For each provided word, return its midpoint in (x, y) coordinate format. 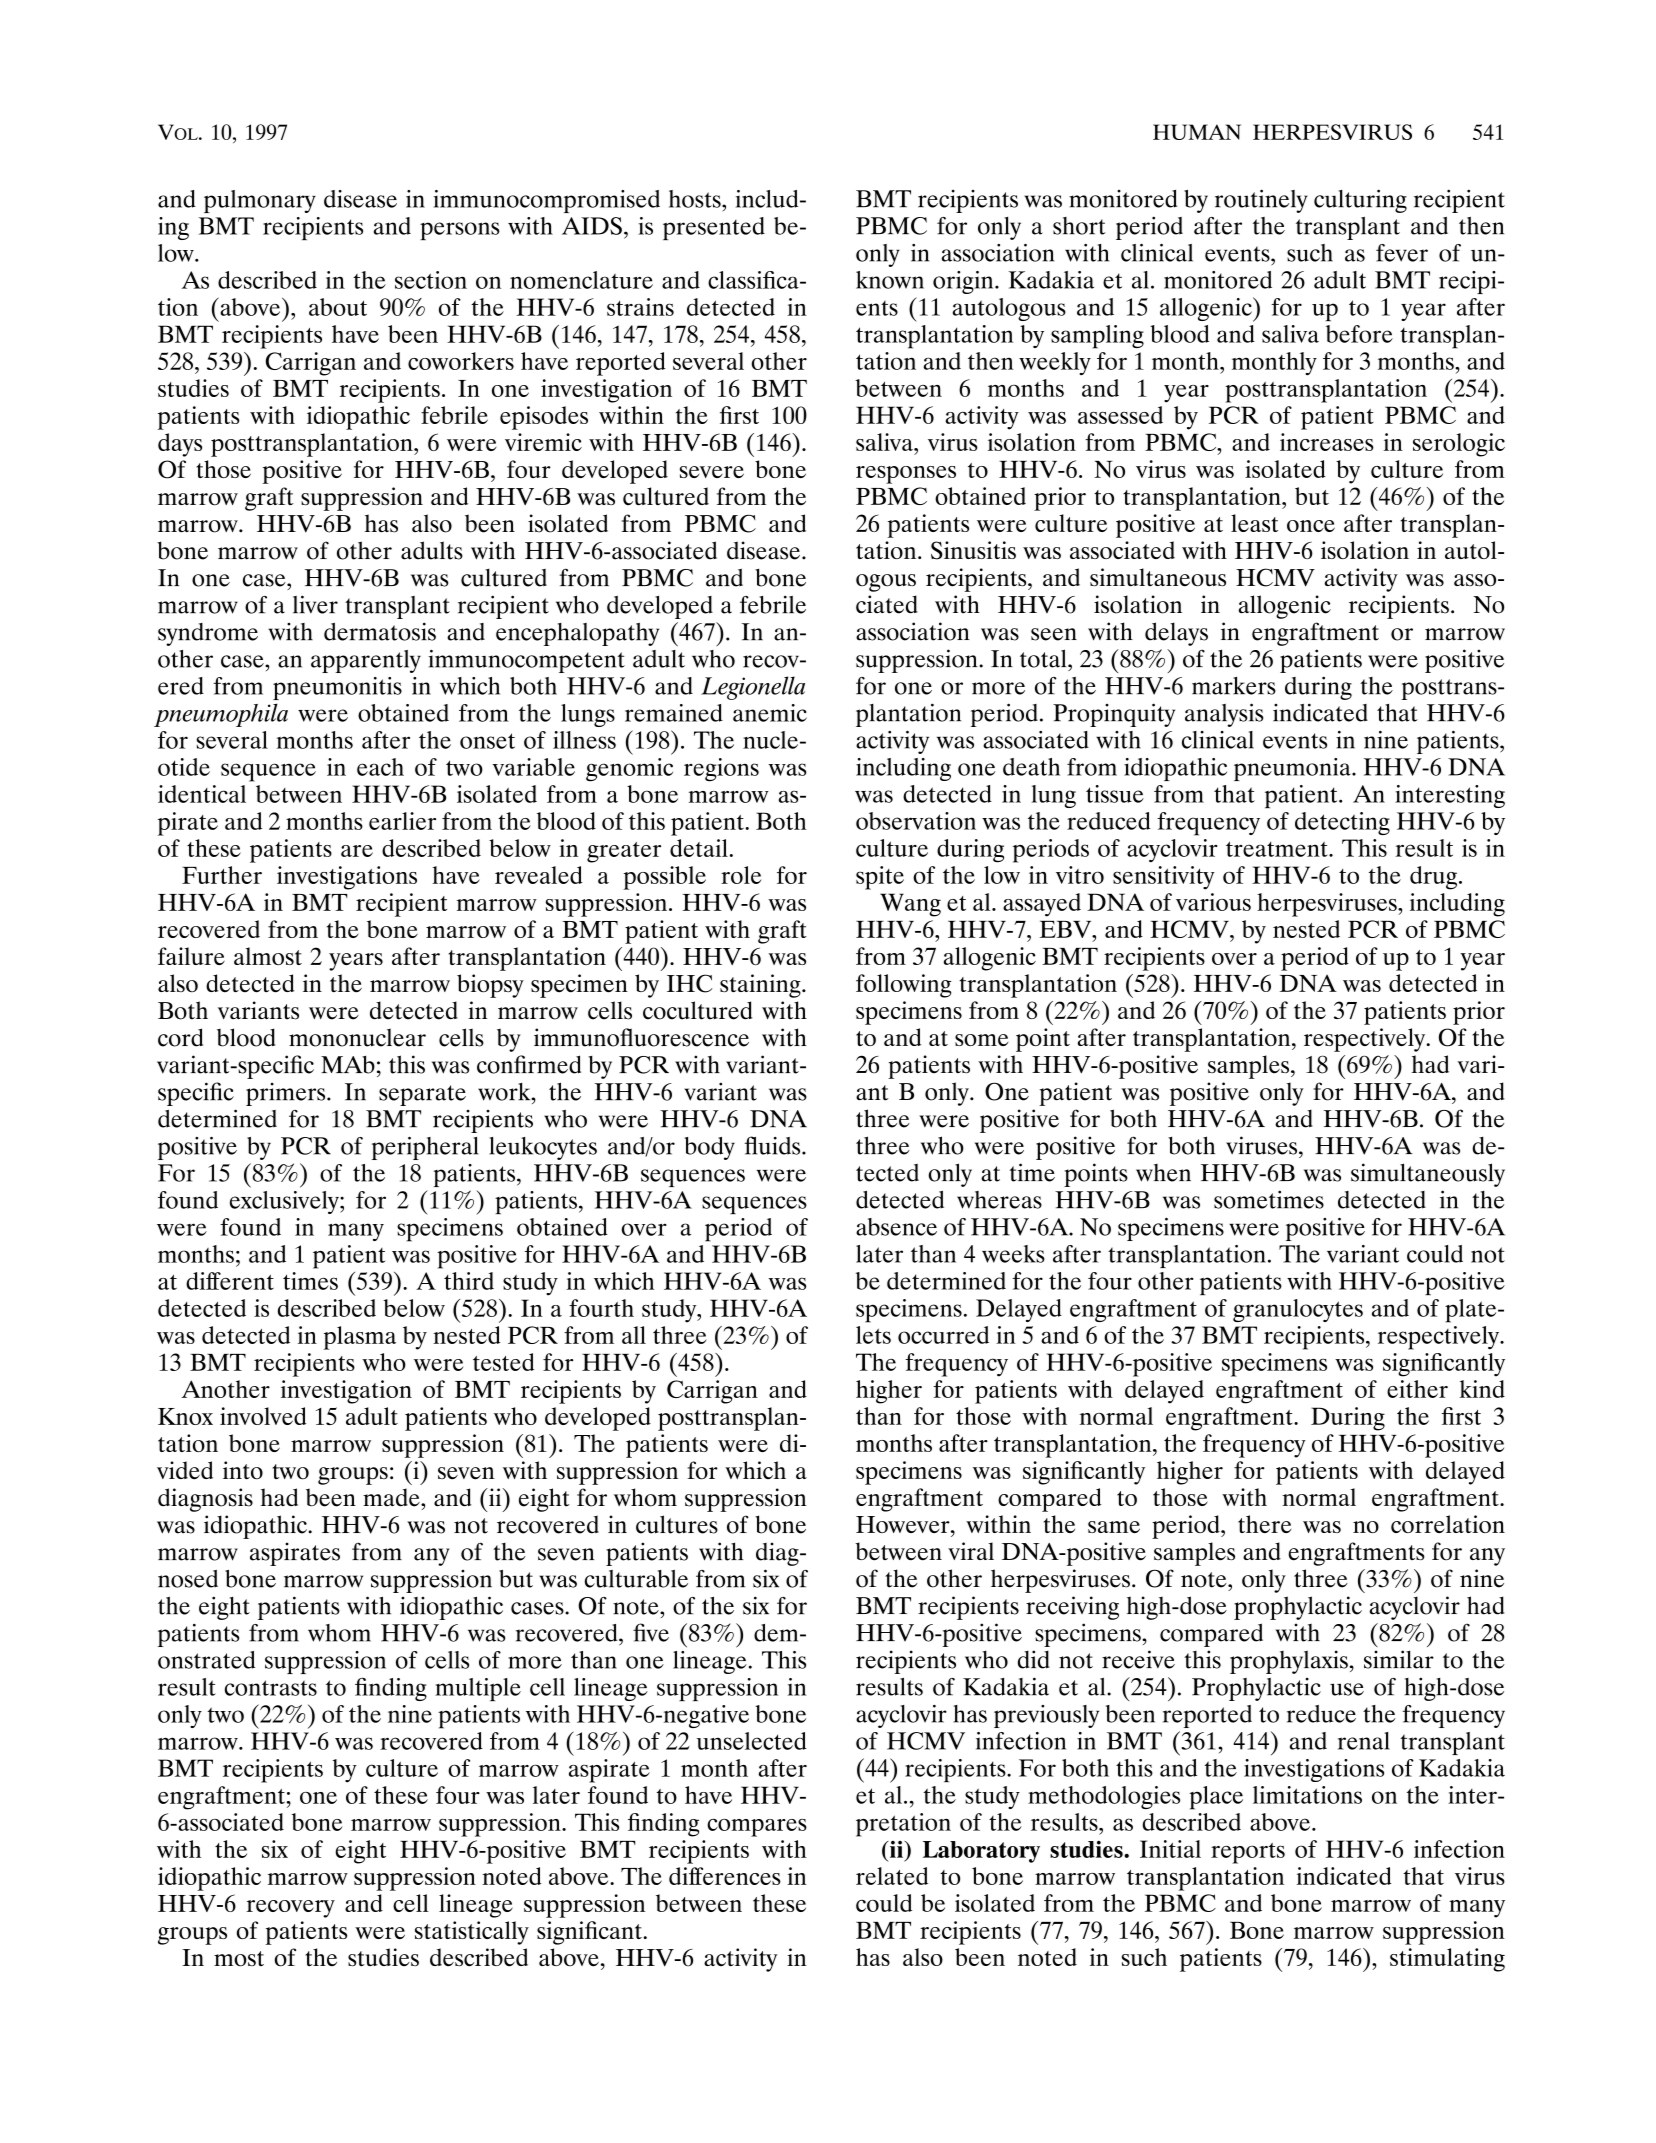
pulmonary (260, 201)
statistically (472, 1933)
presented (714, 228)
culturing (1360, 201)
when (1163, 1173)
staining (761, 986)
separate (422, 1095)
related (892, 1876)
